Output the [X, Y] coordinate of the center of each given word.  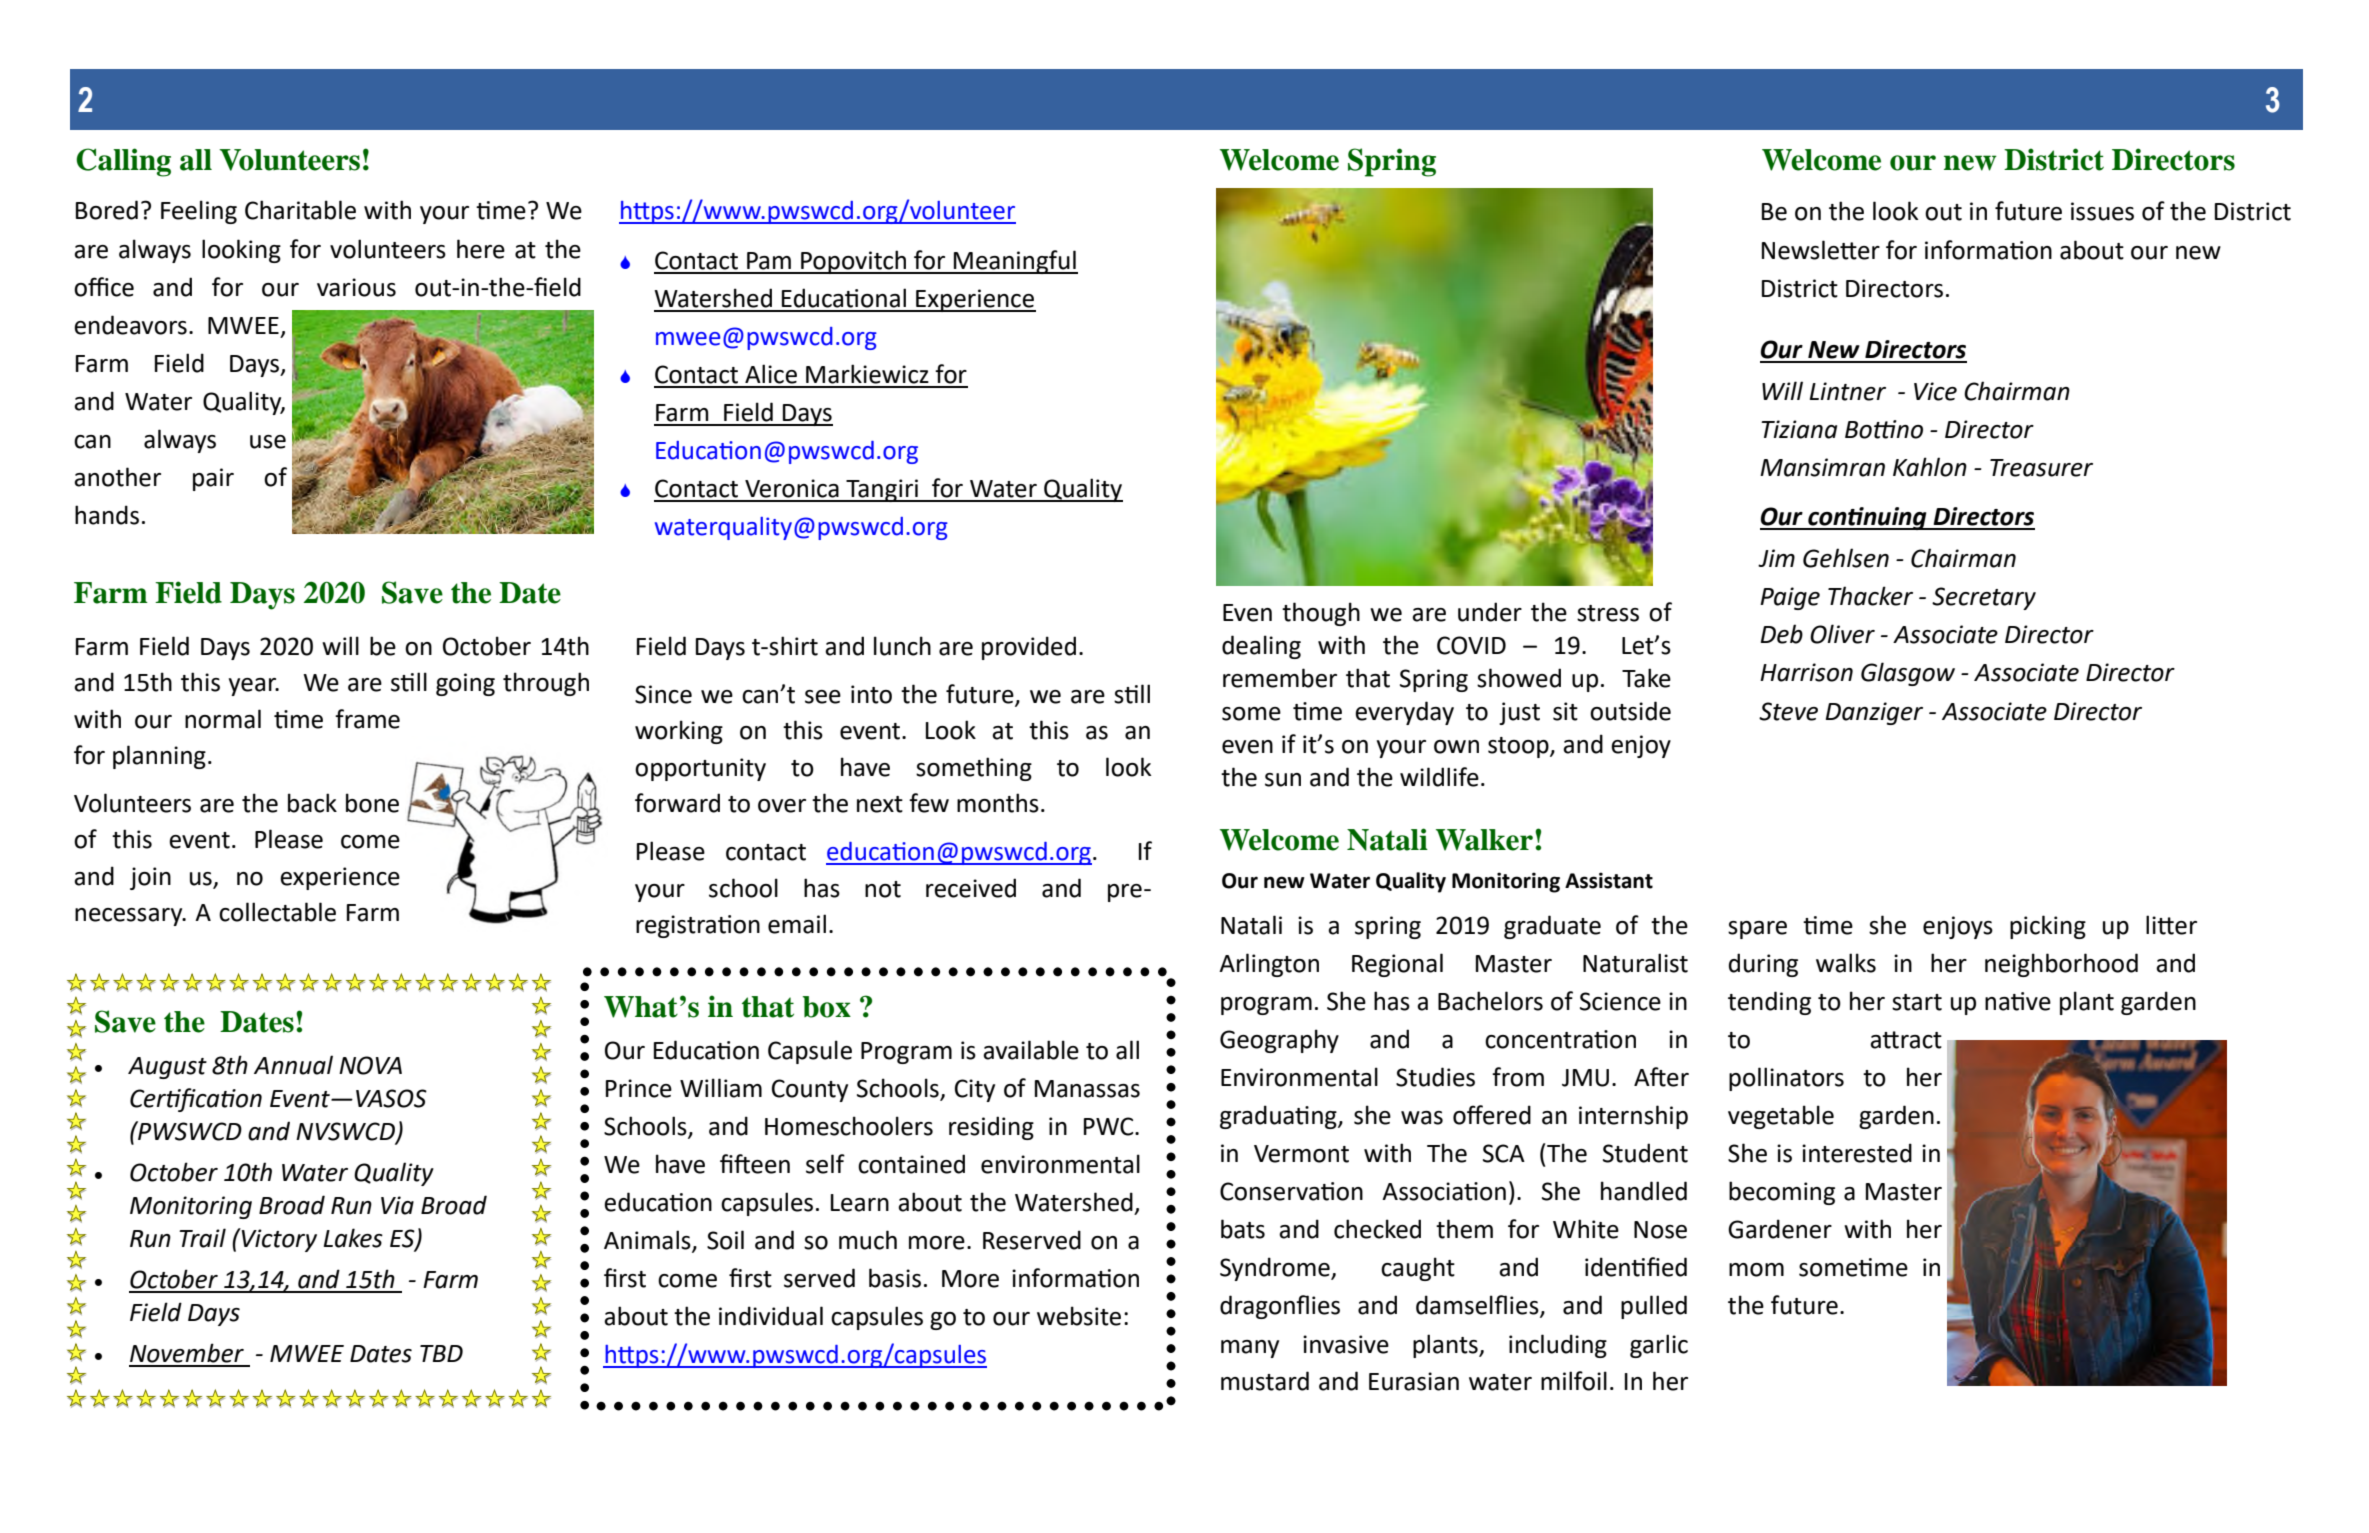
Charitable [300, 210]
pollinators [1786, 1079]
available [1031, 1050]
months [998, 803]
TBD [441, 1353]
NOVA [370, 1065]
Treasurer [2041, 468]
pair [213, 479]
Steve [1788, 711]
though [1321, 614]
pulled [1654, 1307]
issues [2102, 211]
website [1079, 1316]
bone [372, 803]
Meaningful [1015, 262]
